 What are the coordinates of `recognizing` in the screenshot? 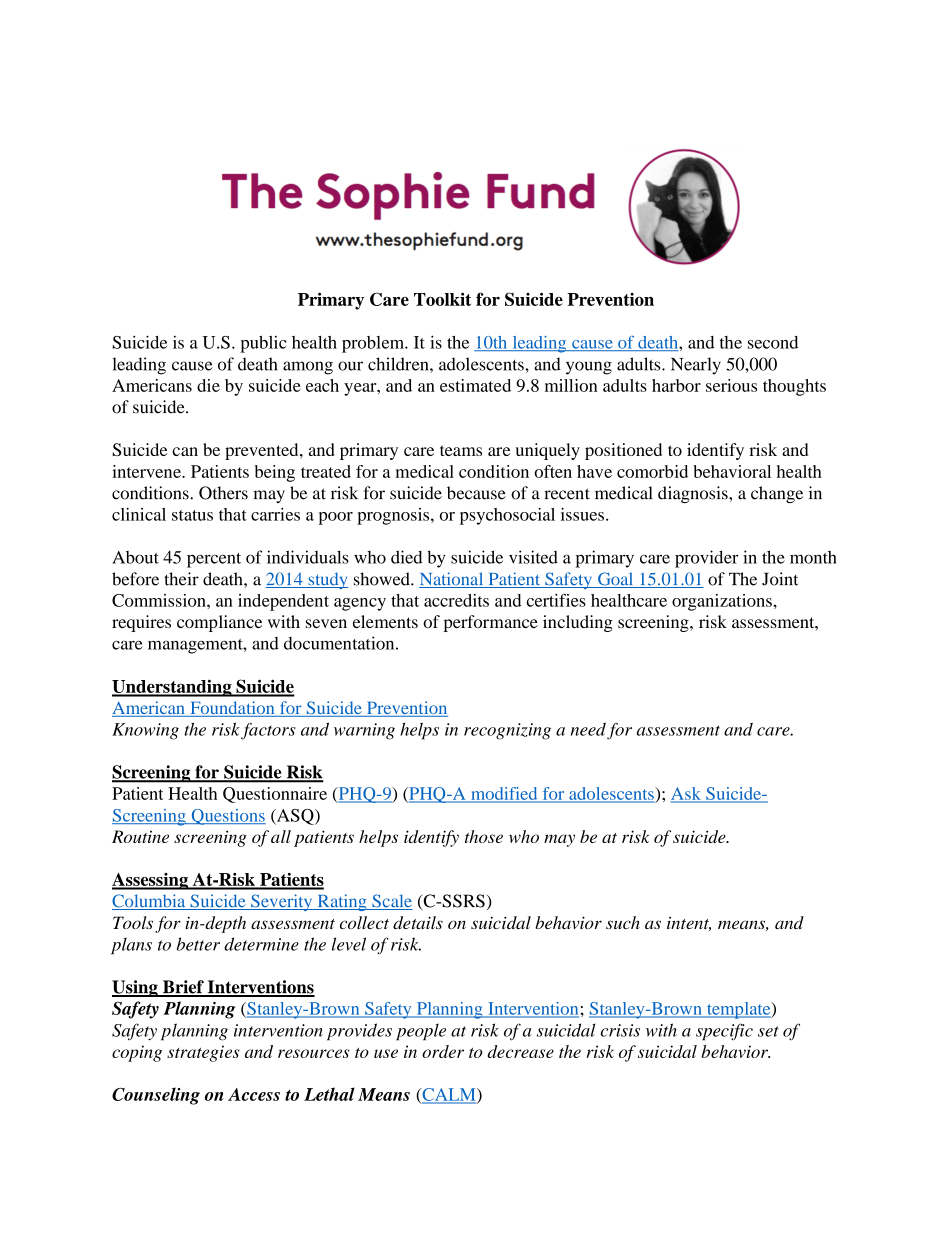 It's located at (507, 731).
